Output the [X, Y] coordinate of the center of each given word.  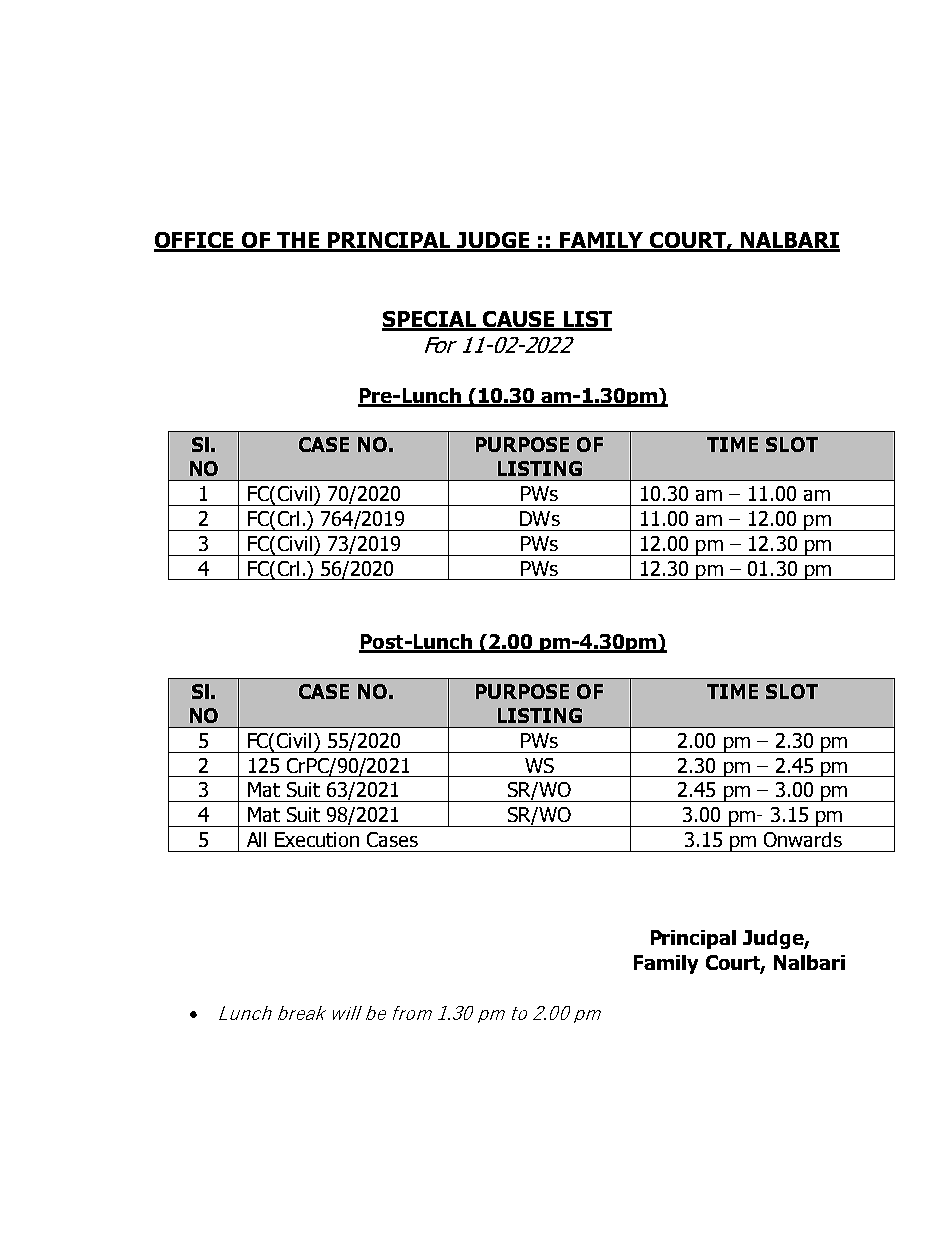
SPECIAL [430, 320]
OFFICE [195, 241]
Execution [317, 839]
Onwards [803, 839]
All [256, 839]
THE [298, 241]
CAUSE [519, 320]
